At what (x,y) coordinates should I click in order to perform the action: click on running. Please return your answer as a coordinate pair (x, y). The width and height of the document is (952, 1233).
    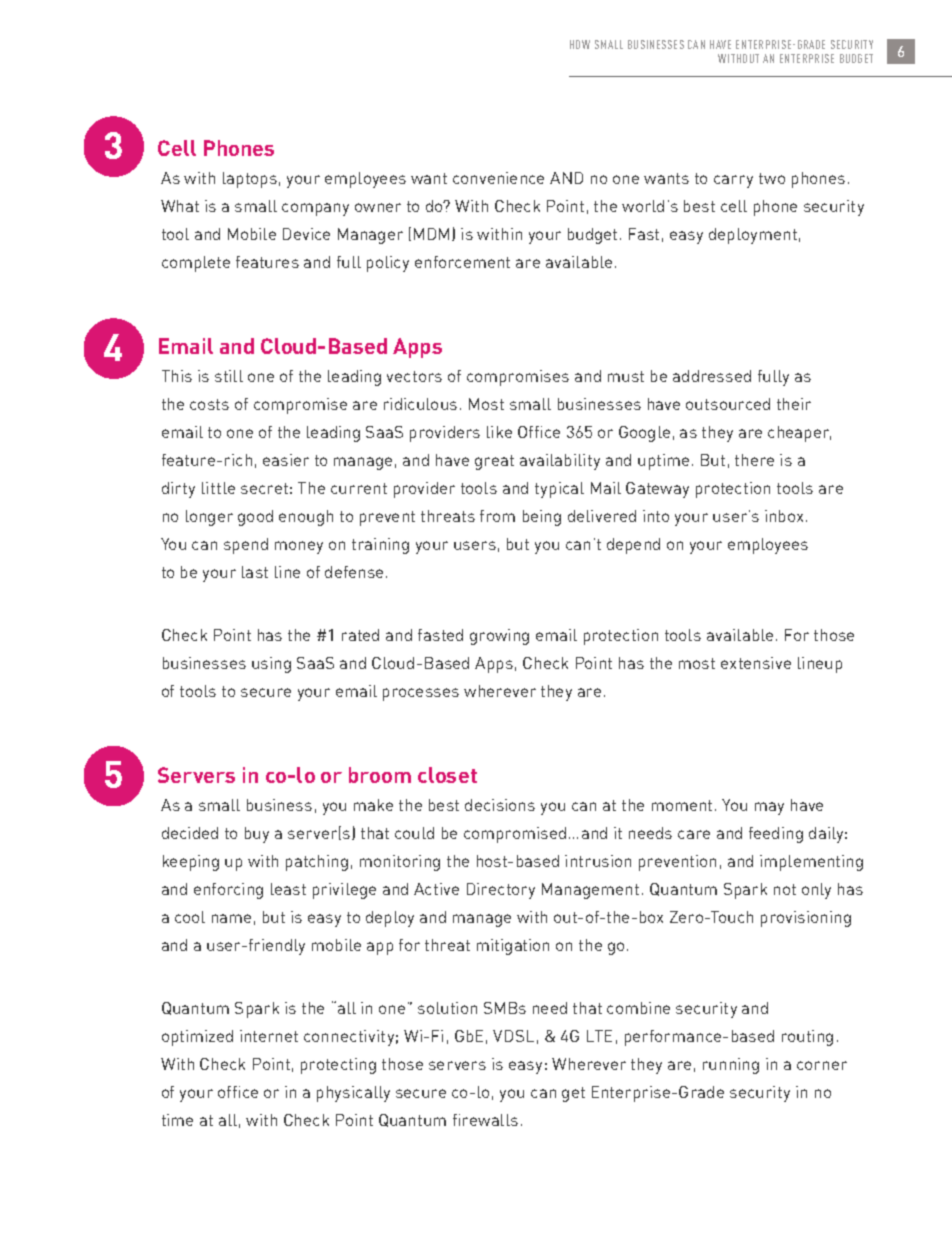
    Looking at the image, I should click on (731, 1066).
